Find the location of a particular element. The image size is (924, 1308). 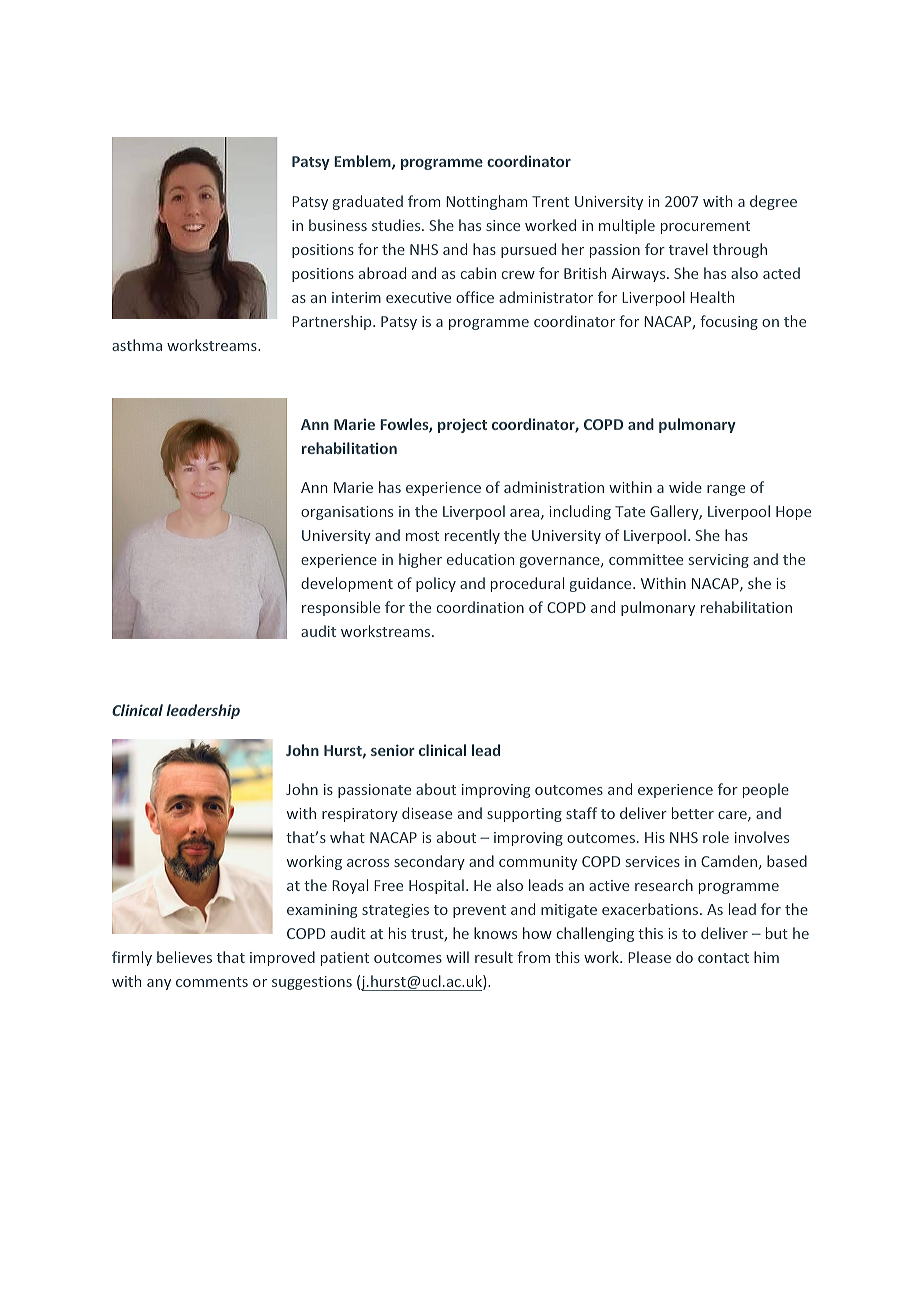

procurement is located at coordinates (705, 227).
